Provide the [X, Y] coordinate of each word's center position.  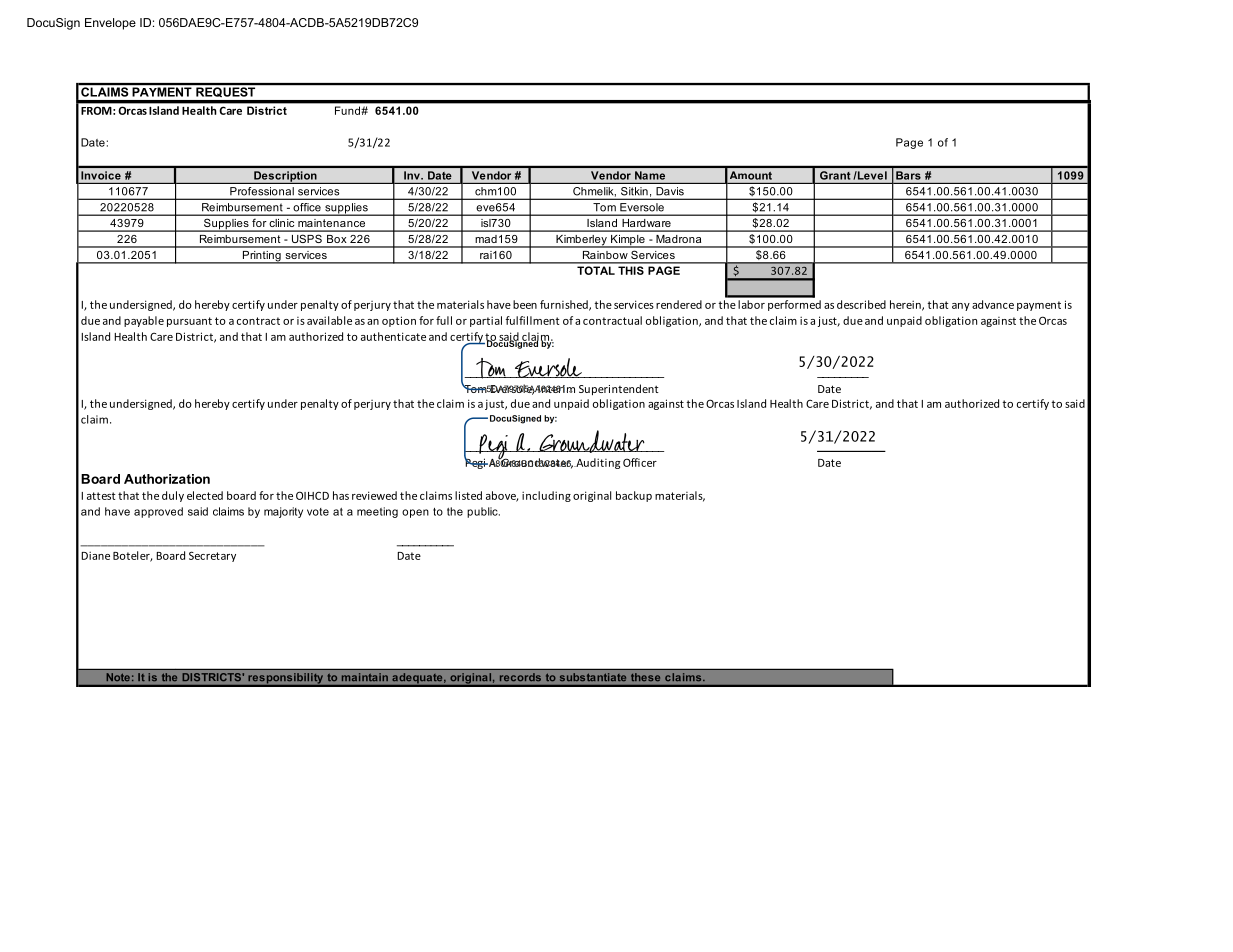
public [483, 512]
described [861, 304]
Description [285, 177]
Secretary [212, 556]
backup [634, 496]
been [525, 304]
